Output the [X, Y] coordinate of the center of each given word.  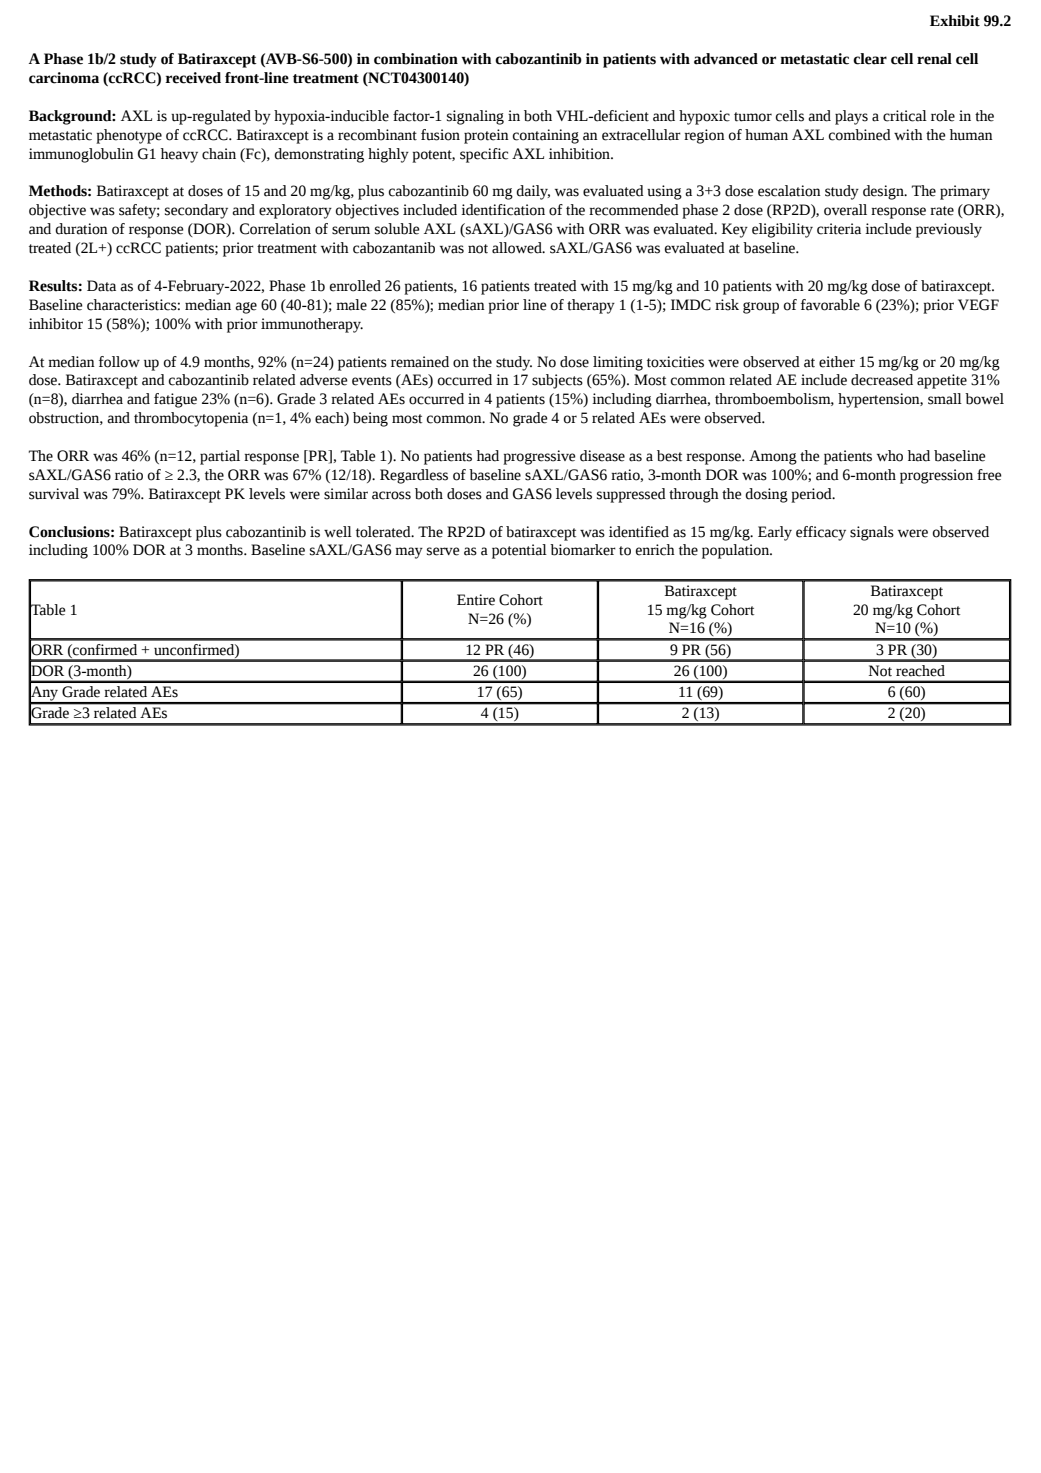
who [890, 456]
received [193, 78]
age [246, 308]
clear [870, 59]
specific [484, 155]
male [351, 305]
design [884, 192]
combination [416, 59]
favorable [830, 305]
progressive [539, 457]
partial [220, 457]
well [338, 532]
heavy [179, 155]
